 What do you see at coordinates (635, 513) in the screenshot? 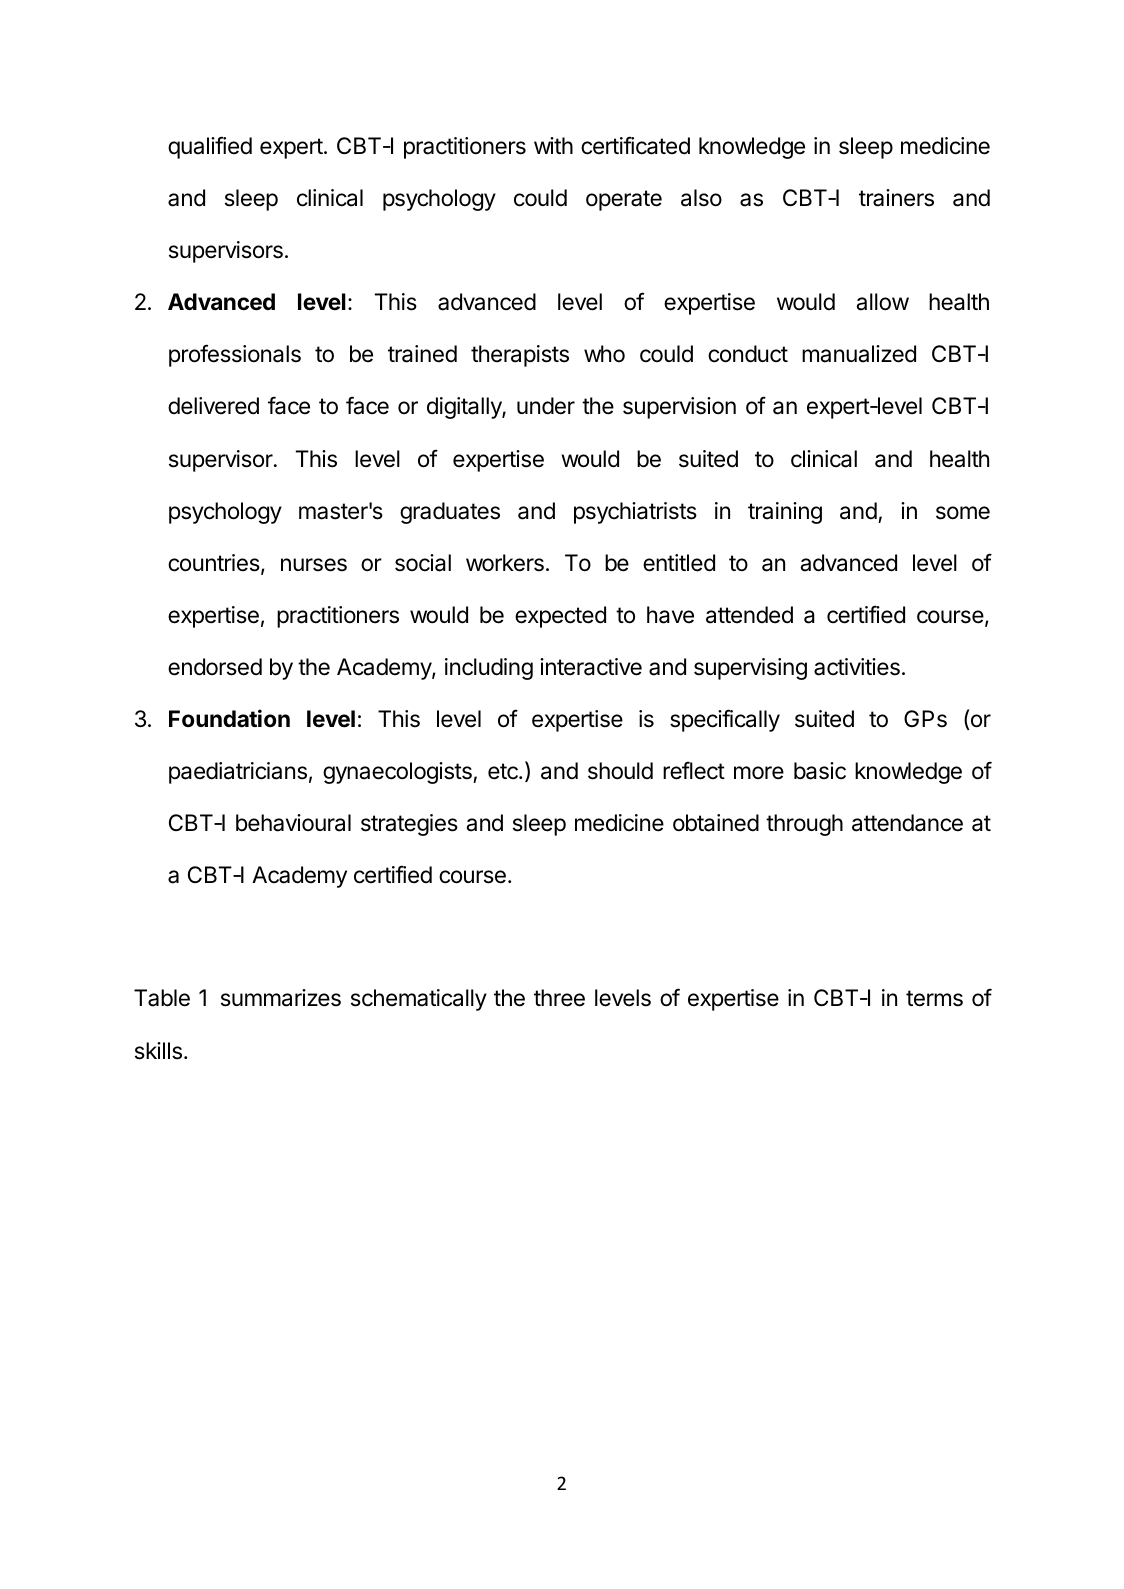
I see `psychiatrists` at bounding box center [635, 513].
